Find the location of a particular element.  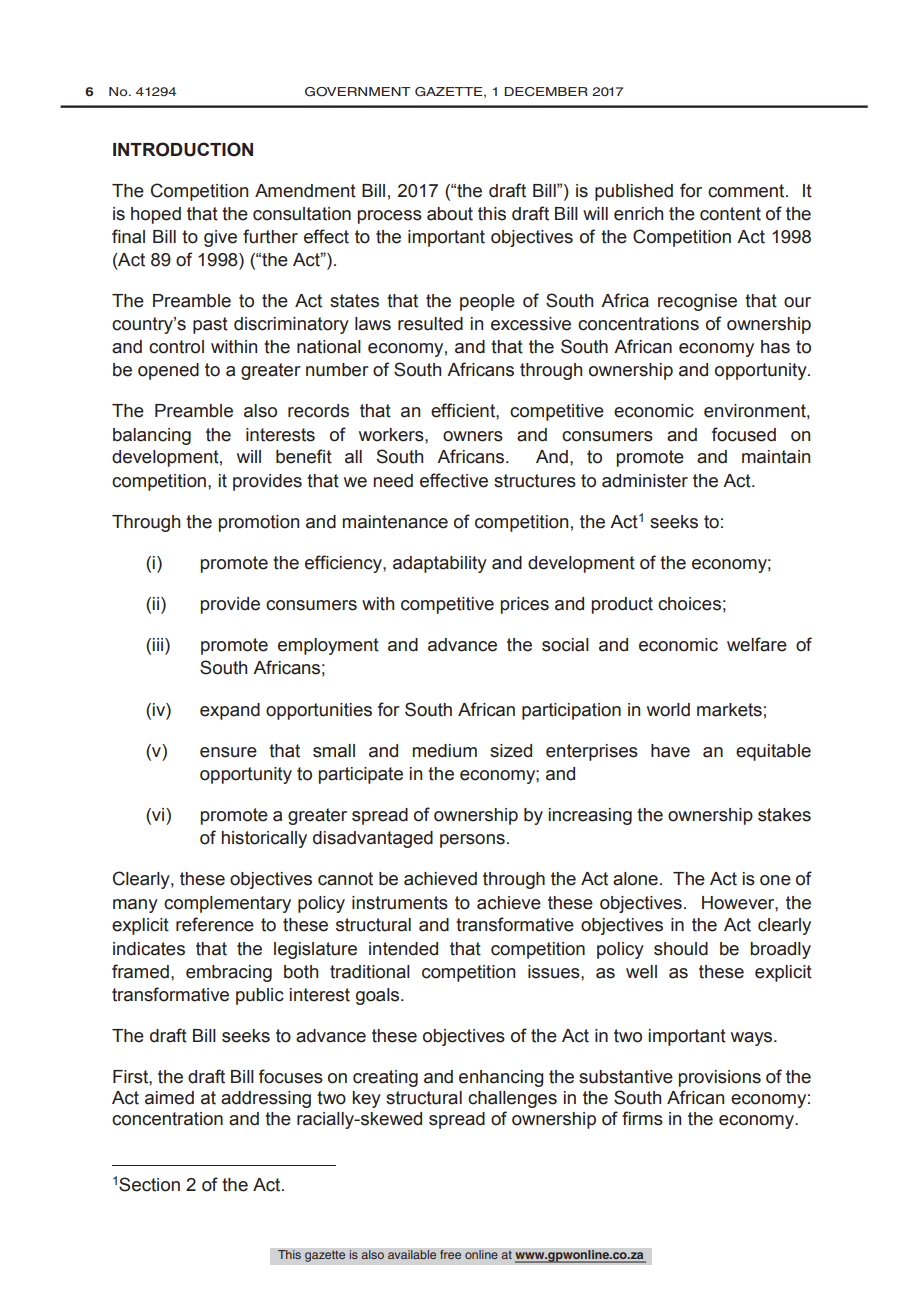

historically is located at coordinates (264, 839).
